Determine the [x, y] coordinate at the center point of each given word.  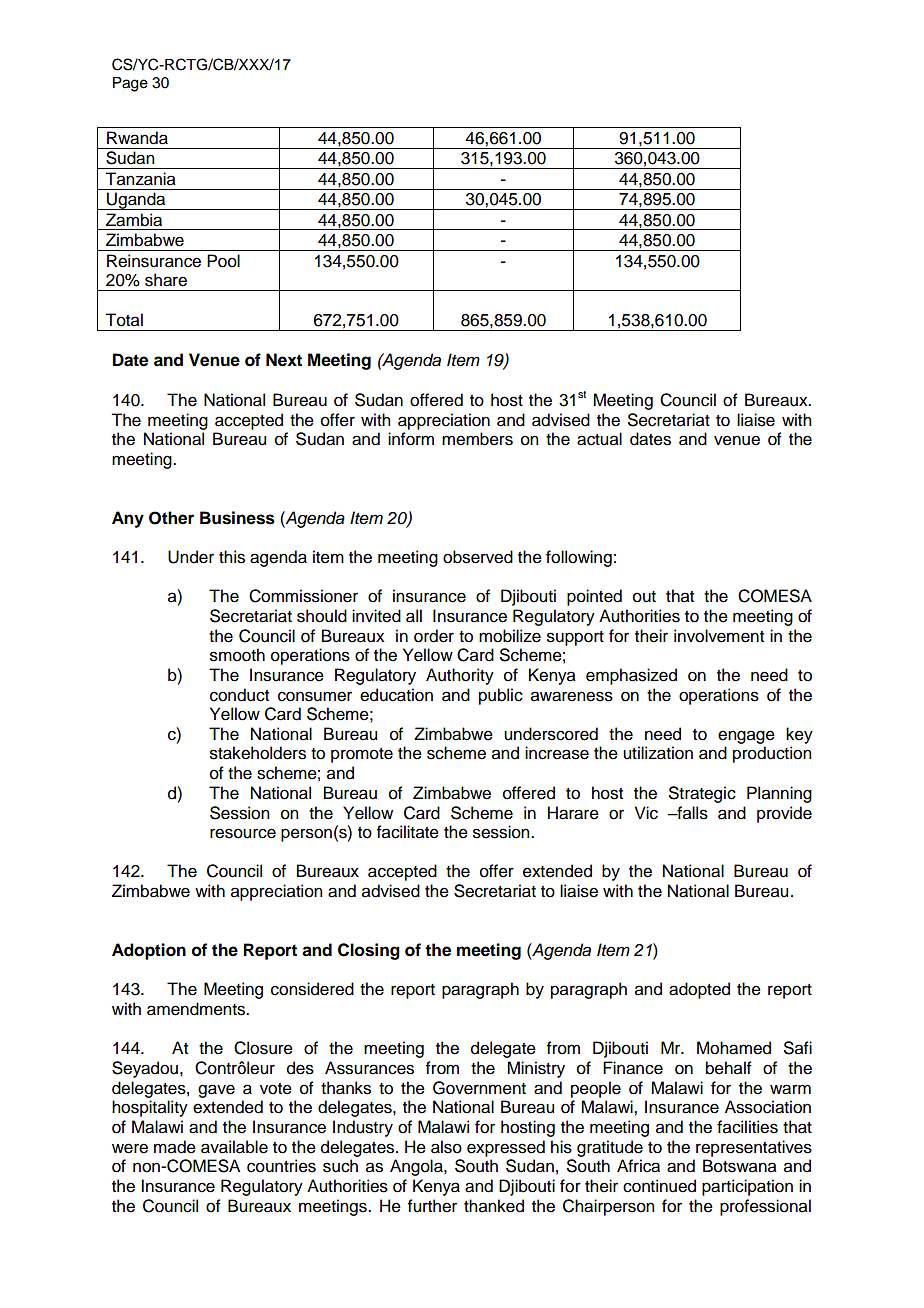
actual [599, 439]
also [446, 1147]
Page [130, 84]
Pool [223, 261]
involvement [719, 636]
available [234, 1147]
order [434, 636]
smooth [237, 655]
